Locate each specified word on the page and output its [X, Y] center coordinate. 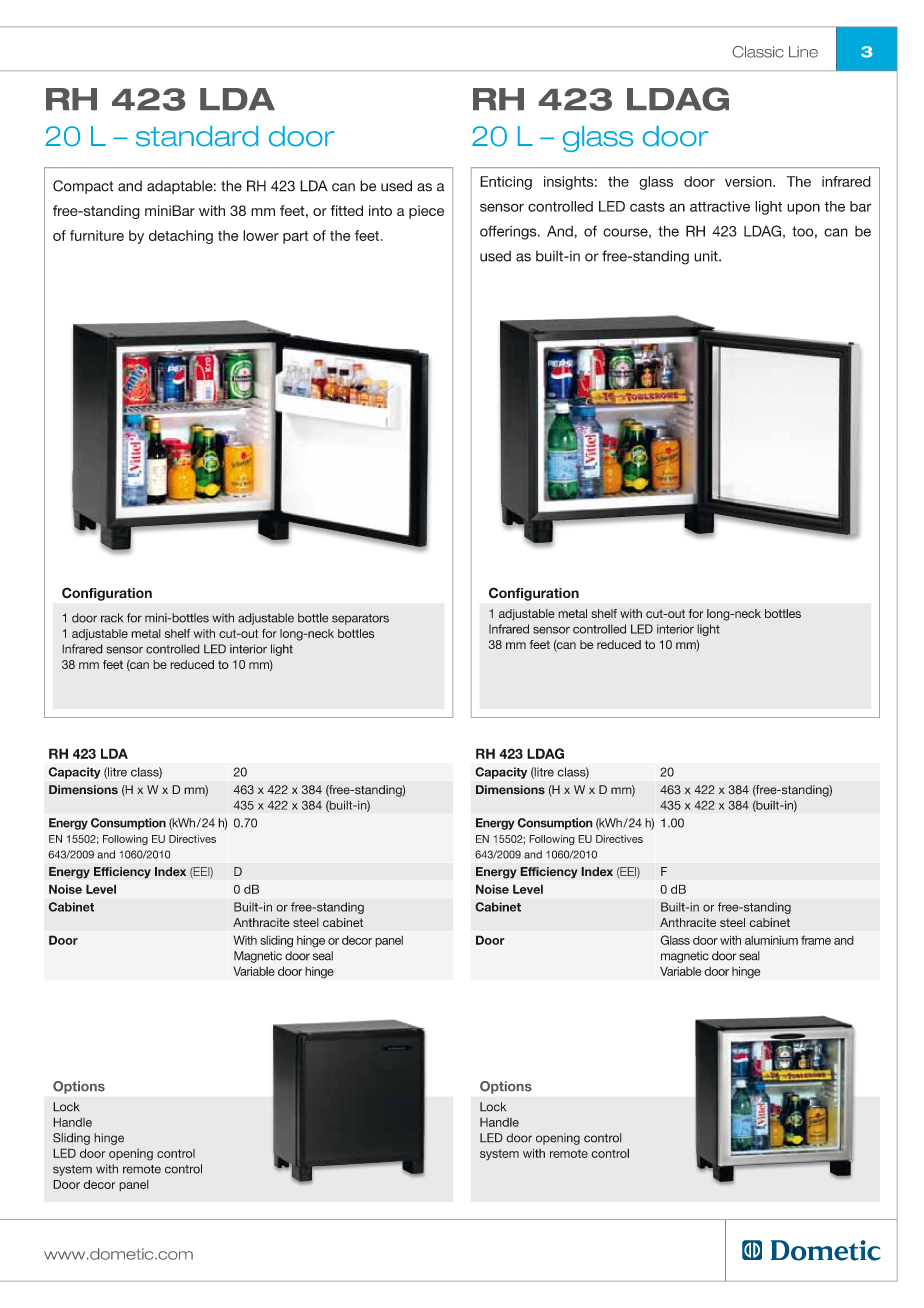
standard [197, 136]
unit [707, 256]
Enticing [506, 183]
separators [360, 619]
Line [803, 52]
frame [816, 940]
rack [112, 618]
